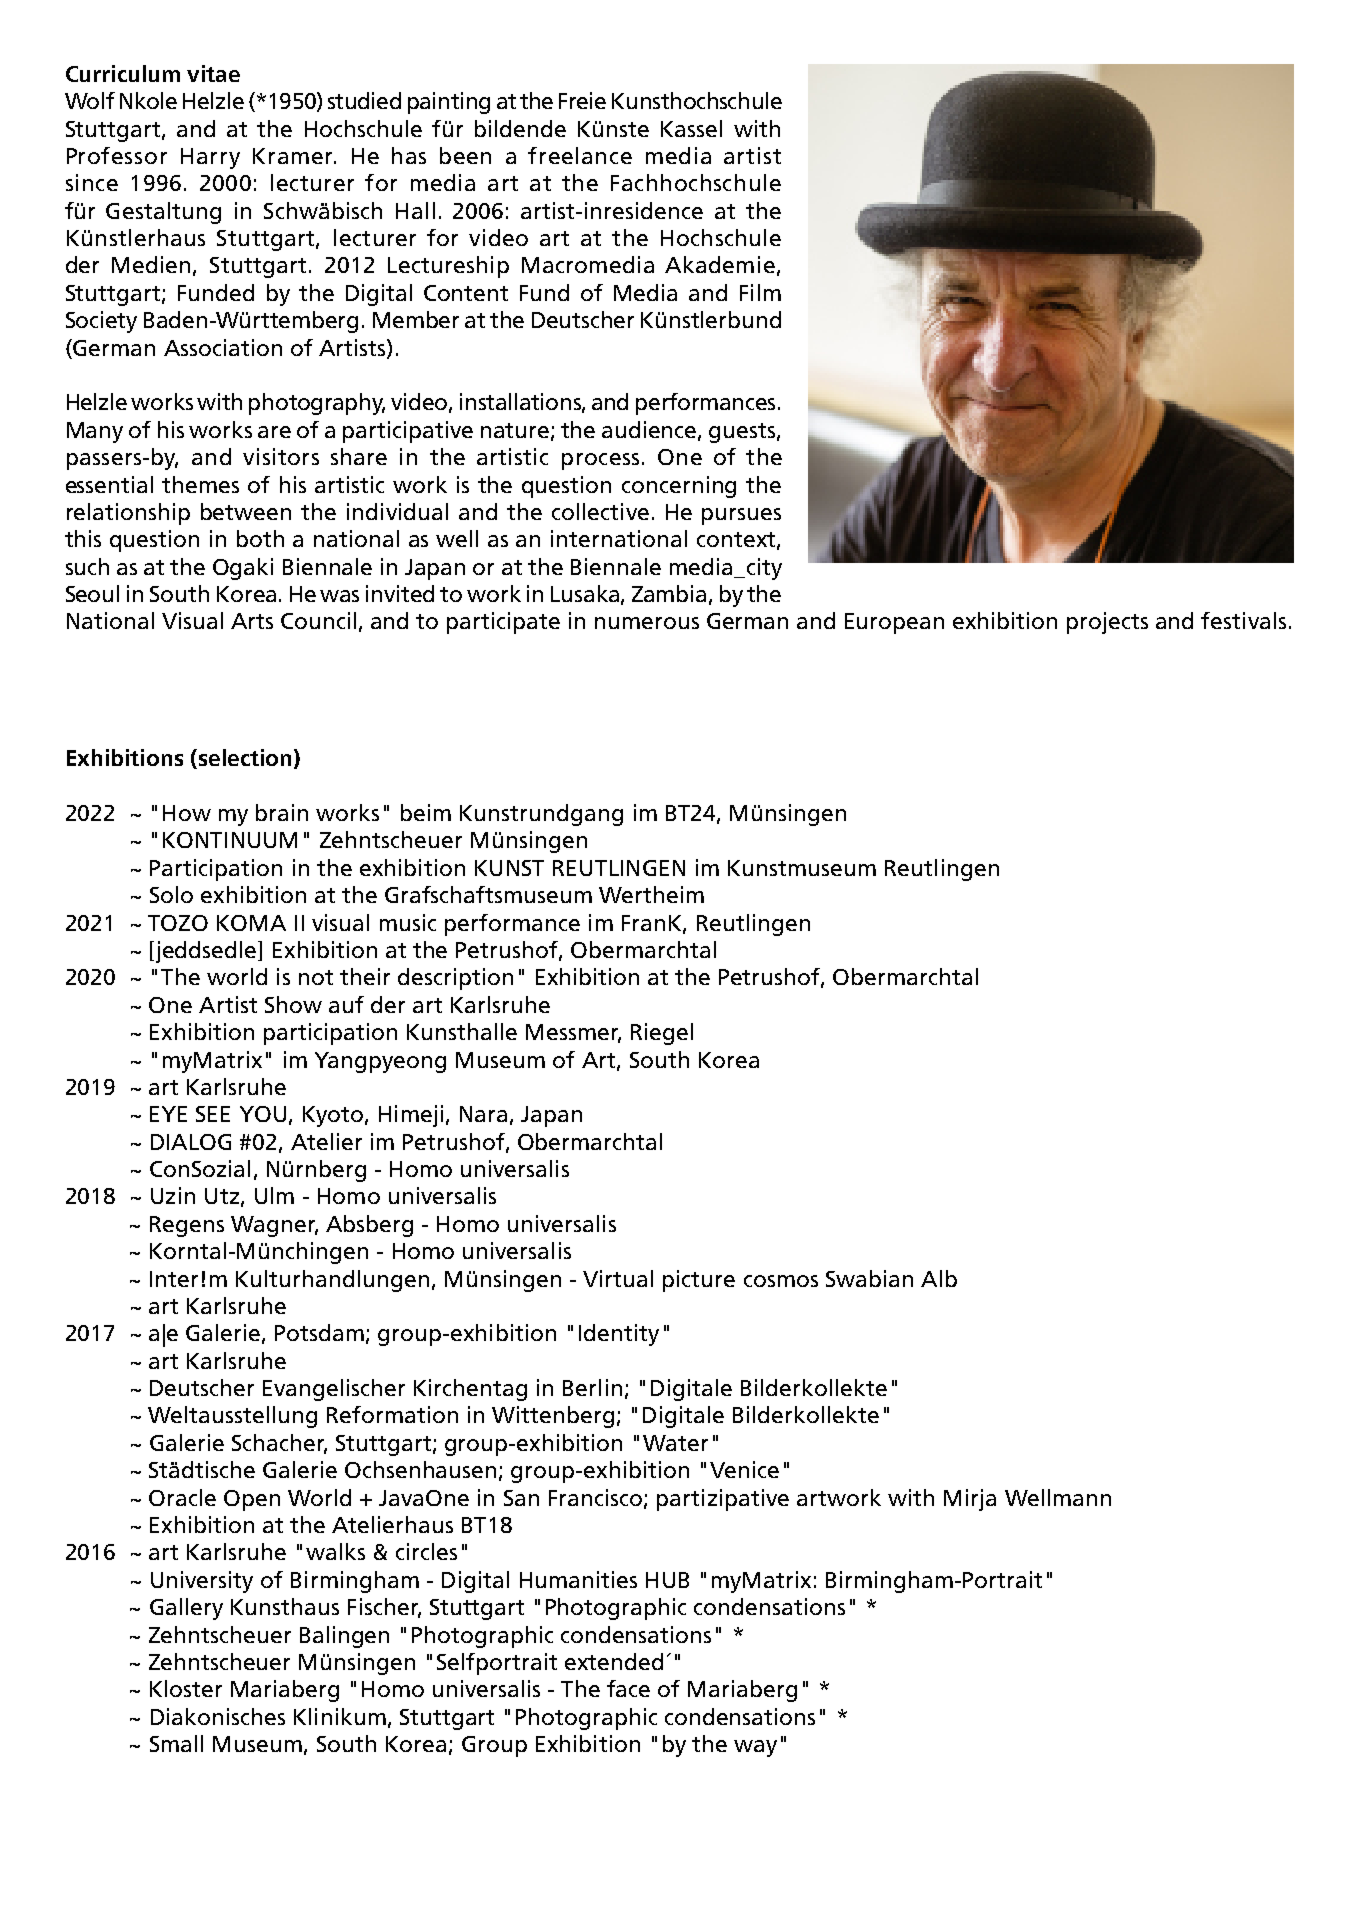 The width and height of the page is (1358, 1921). Describe the element at coordinates (176, 1743) in the page. I see `Small` at that location.
